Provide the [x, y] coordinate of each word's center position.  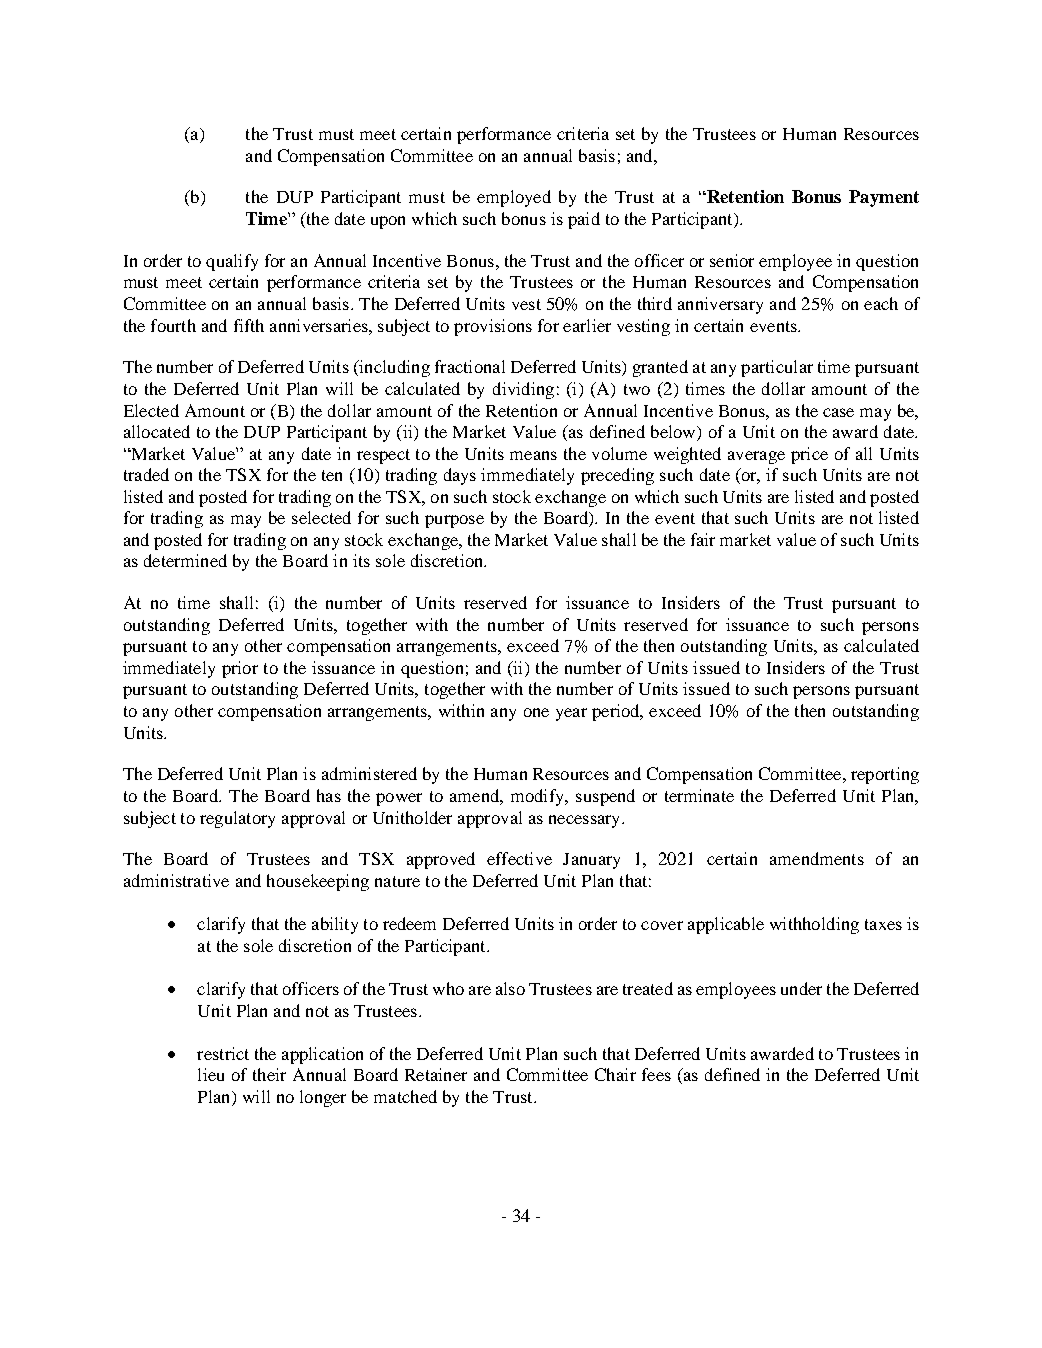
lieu [211, 1074]
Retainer [436, 1074]
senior [732, 260]
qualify [232, 262]
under [801, 988]
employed [514, 198]
